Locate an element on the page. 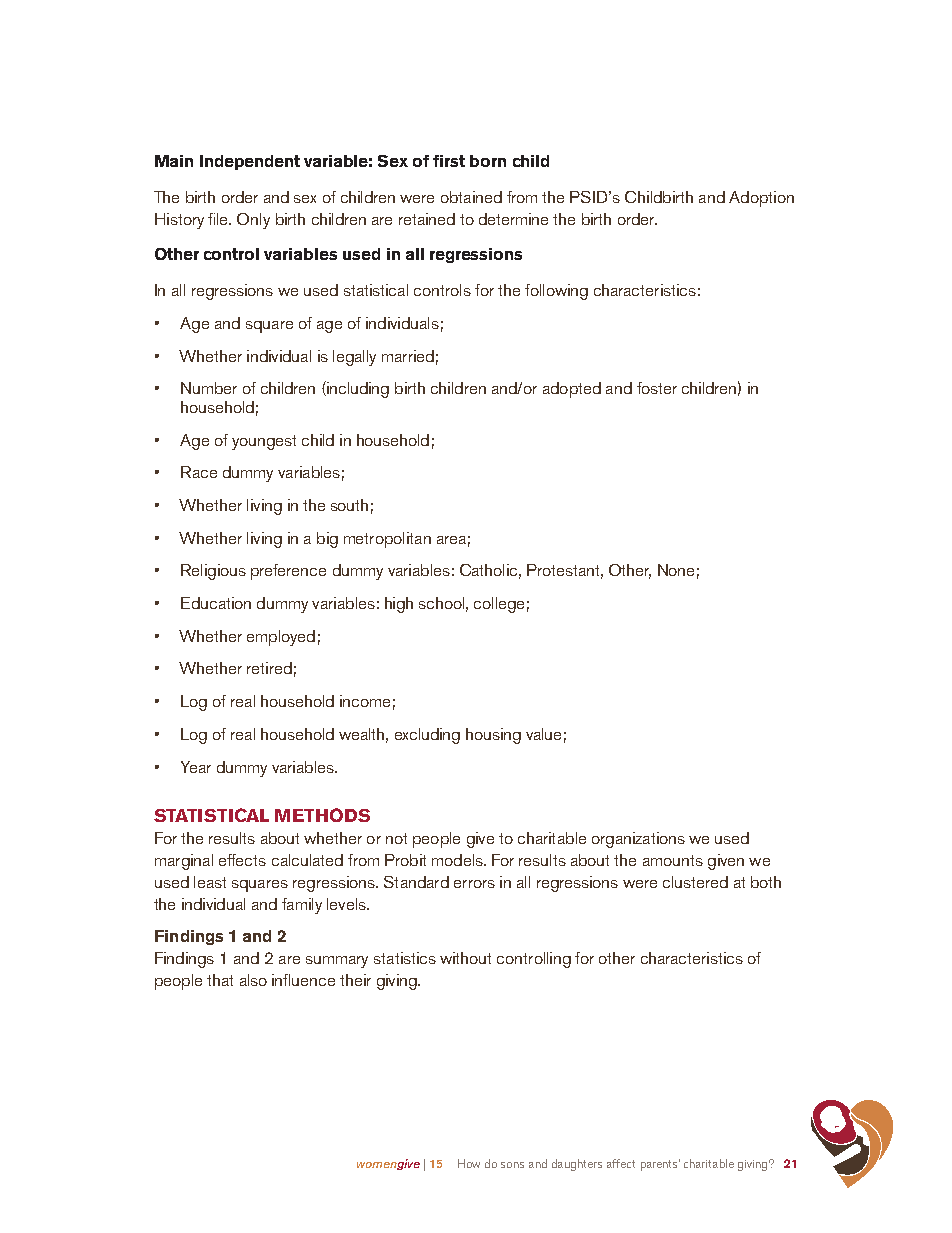 The width and height of the document is (952, 1233). also is located at coordinates (253, 980).
